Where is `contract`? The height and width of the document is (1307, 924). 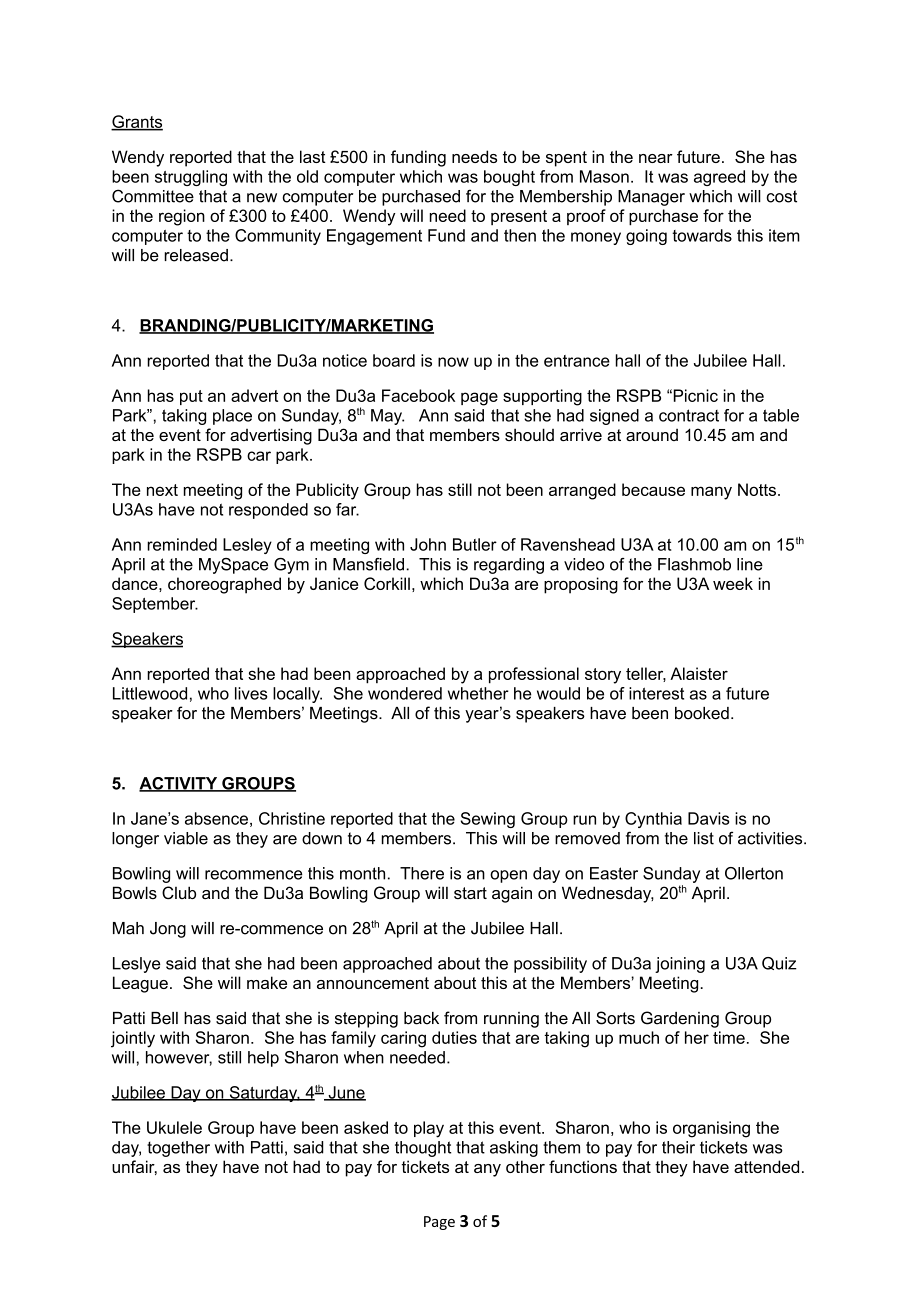 contract is located at coordinates (689, 415).
